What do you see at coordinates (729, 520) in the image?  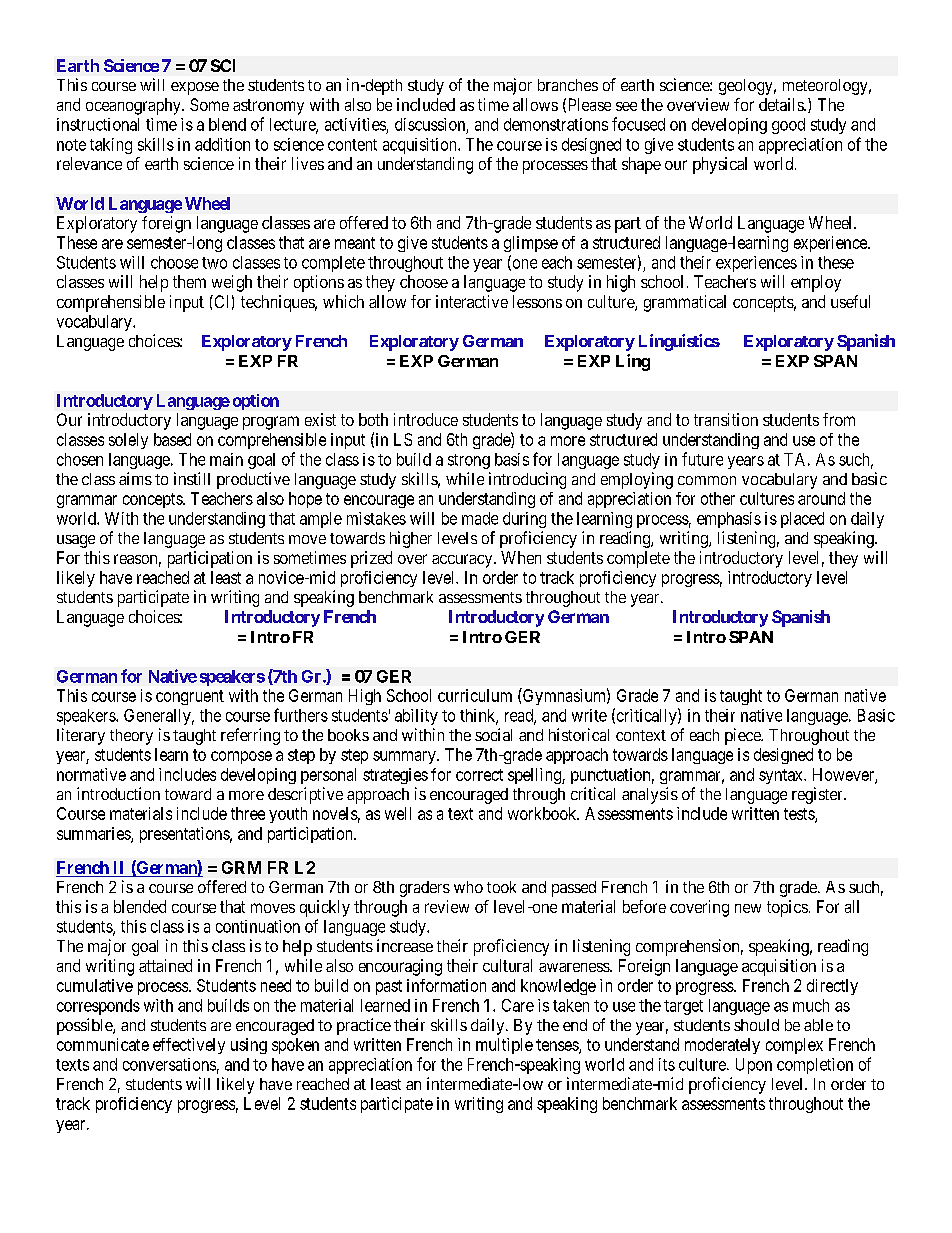 I see `emphasis` at bounding box center [729, 520].
